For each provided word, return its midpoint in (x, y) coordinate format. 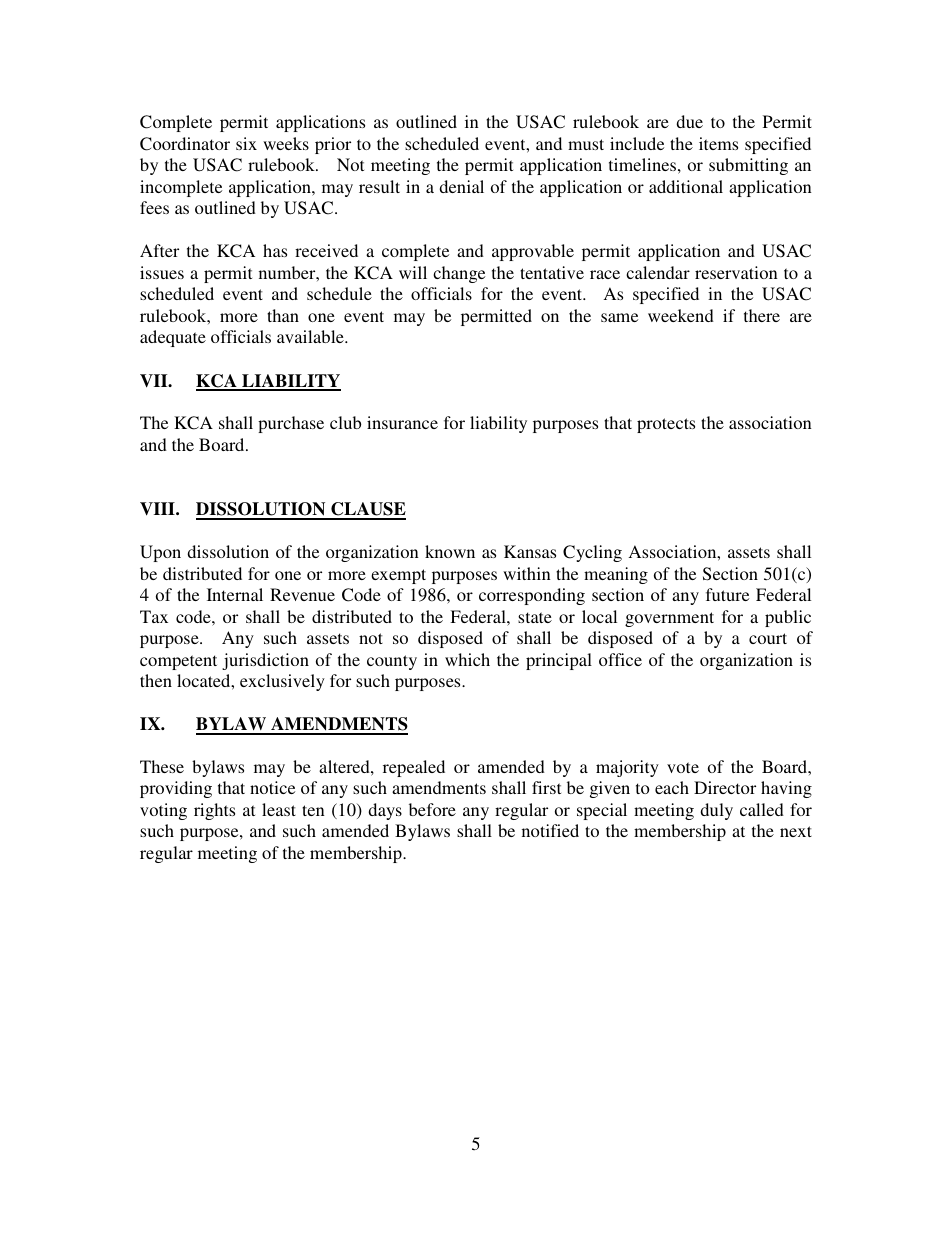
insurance (402, 422)
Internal (235, 594)
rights (214, 811)
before (432, 809)
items (718, 143)
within (527, 573)
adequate (173, 338)
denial (461, 186)
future (727, 594)
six (246, 143)
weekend (681, 315)
